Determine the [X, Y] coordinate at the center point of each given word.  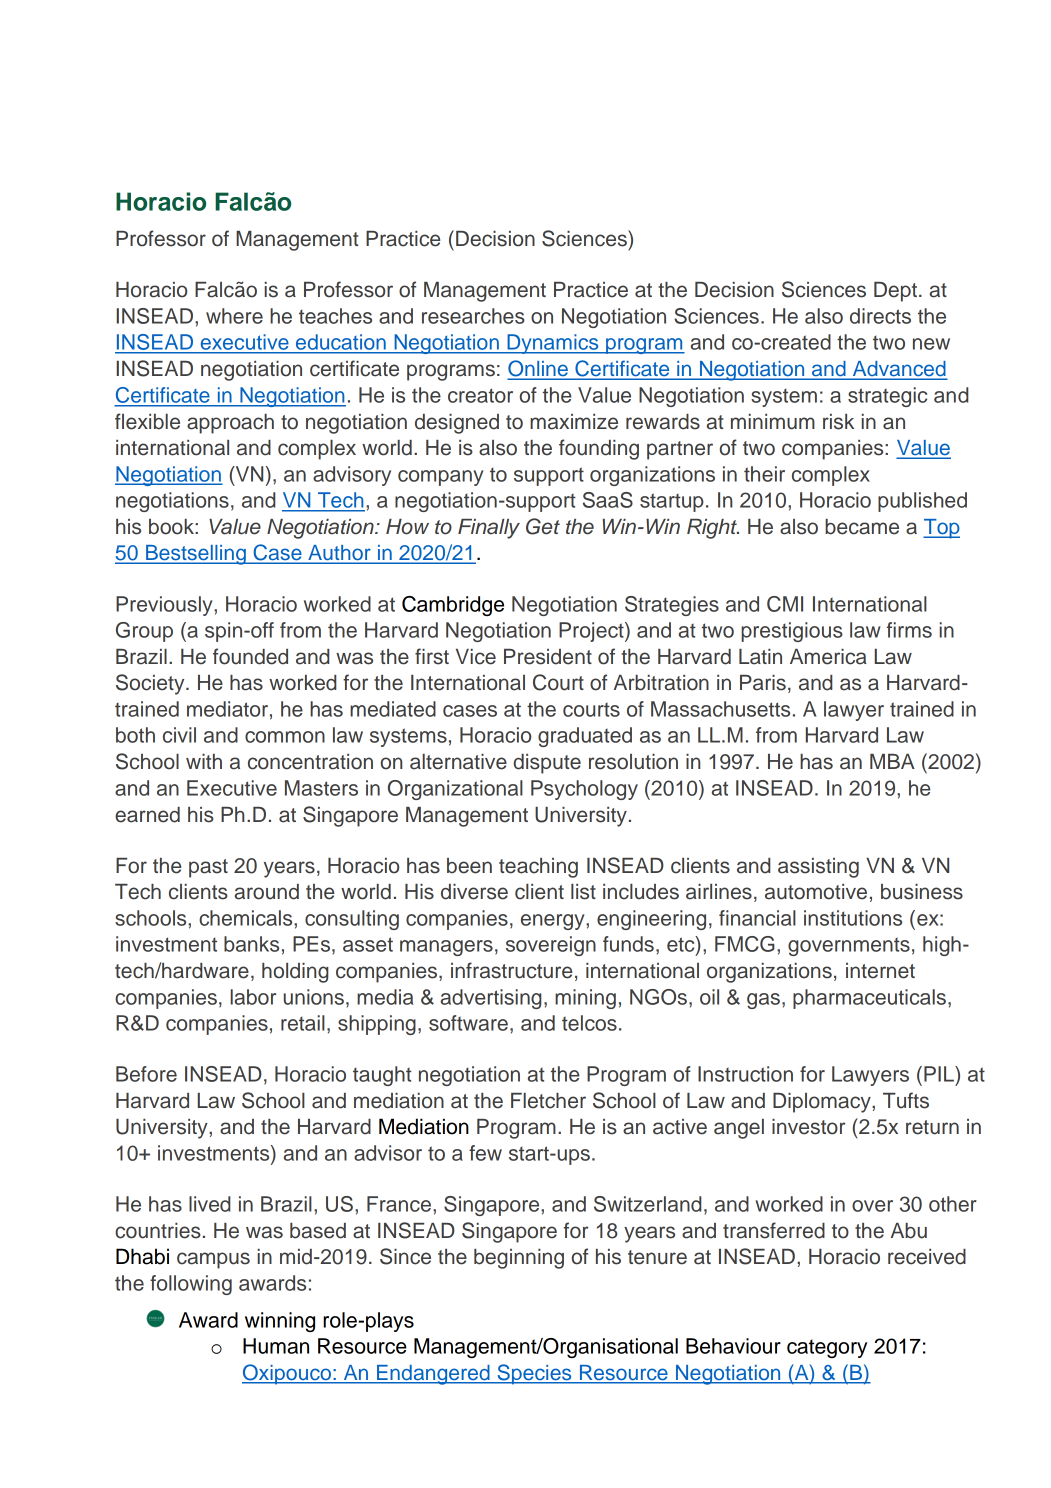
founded [250, 656]
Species [534, 1374]
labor [253, 997]
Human [276, 1346]
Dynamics [553, 344]
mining [585, 999]
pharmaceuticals [869, 999]
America [828, 657]
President [548, 657]
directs [880, 316]
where [234, 316]
